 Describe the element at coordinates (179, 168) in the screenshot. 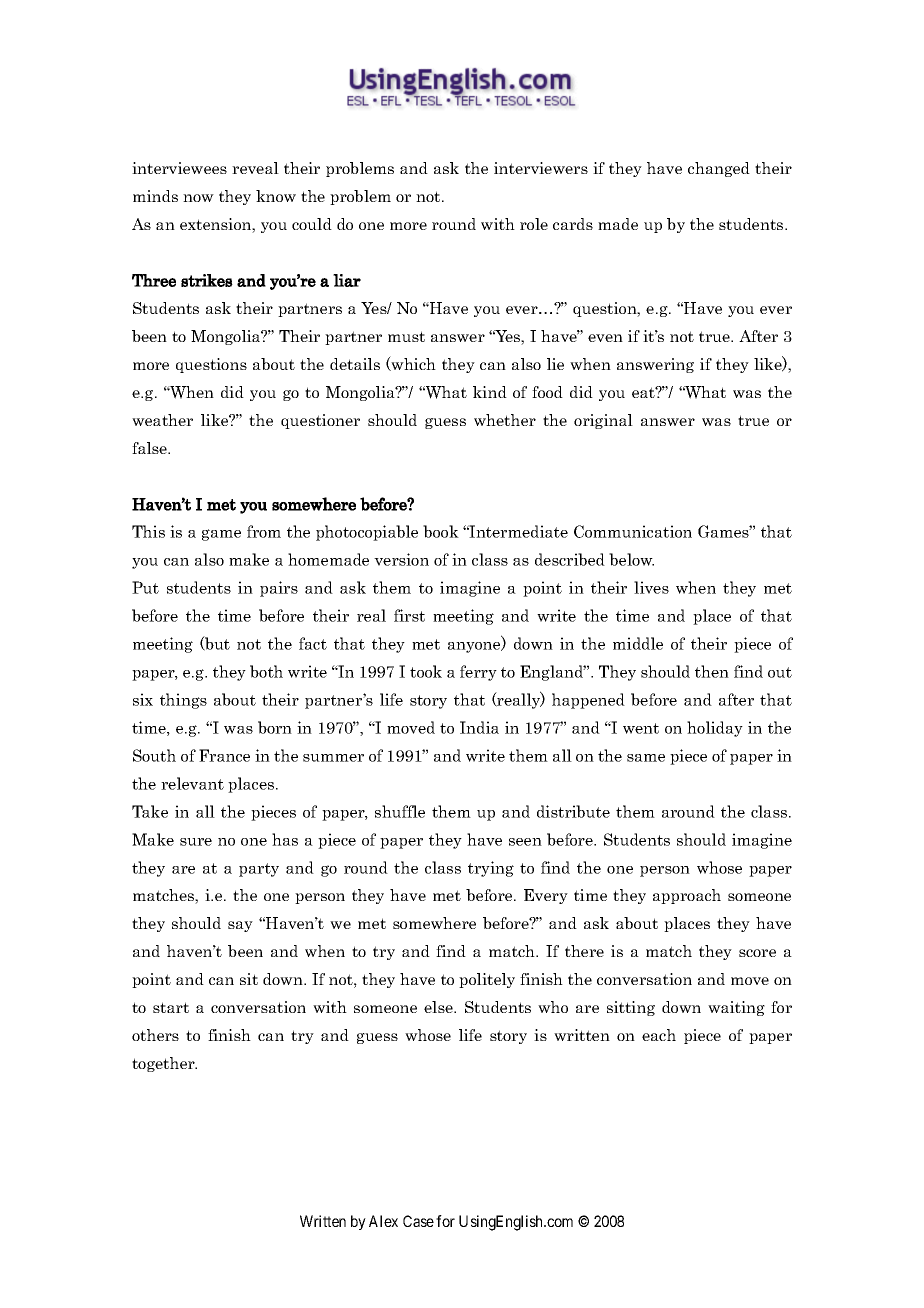

I see `interviewees` at that location.
